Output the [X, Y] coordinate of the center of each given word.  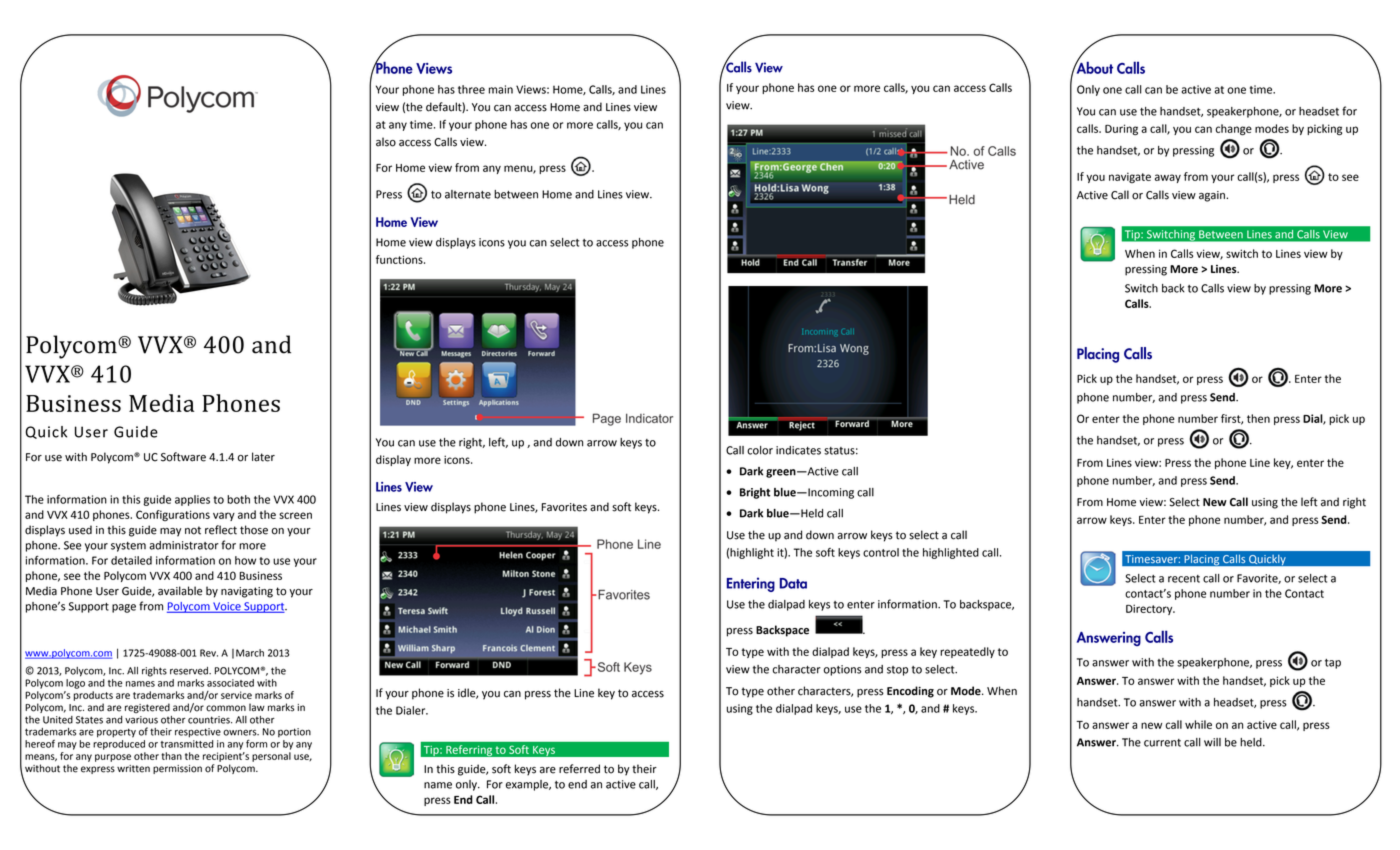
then [1258, 418]
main [501, 89]
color [760, 450]
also [386, 142]
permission [177, 769]
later [263, 457]
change [1234, 130]
